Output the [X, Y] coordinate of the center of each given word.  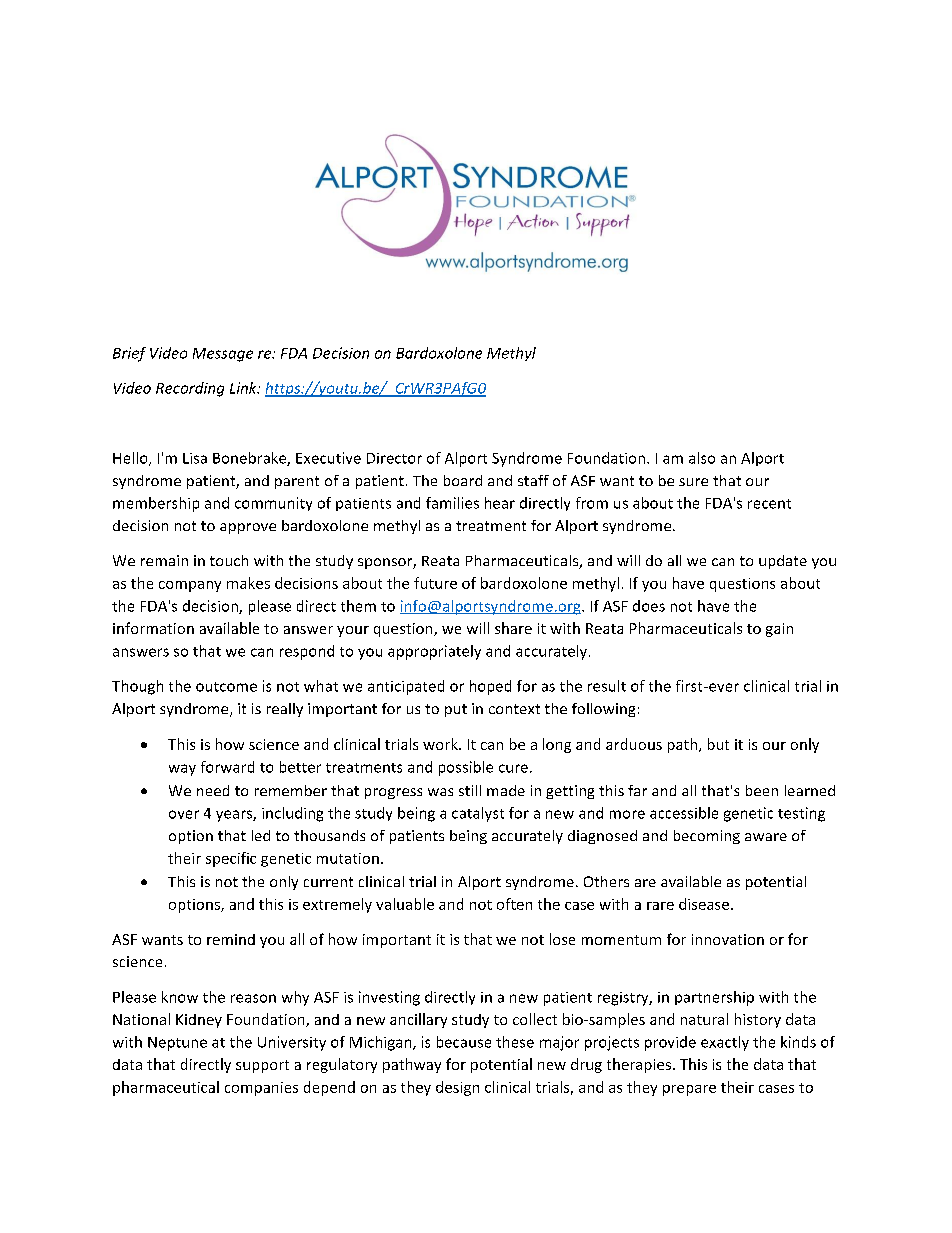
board [463, 480]
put [456, 710]
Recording [190, 389]
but [718, 744]
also [702, 458]
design [457, 1088]
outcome [226, 687]
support [262, 1066]
